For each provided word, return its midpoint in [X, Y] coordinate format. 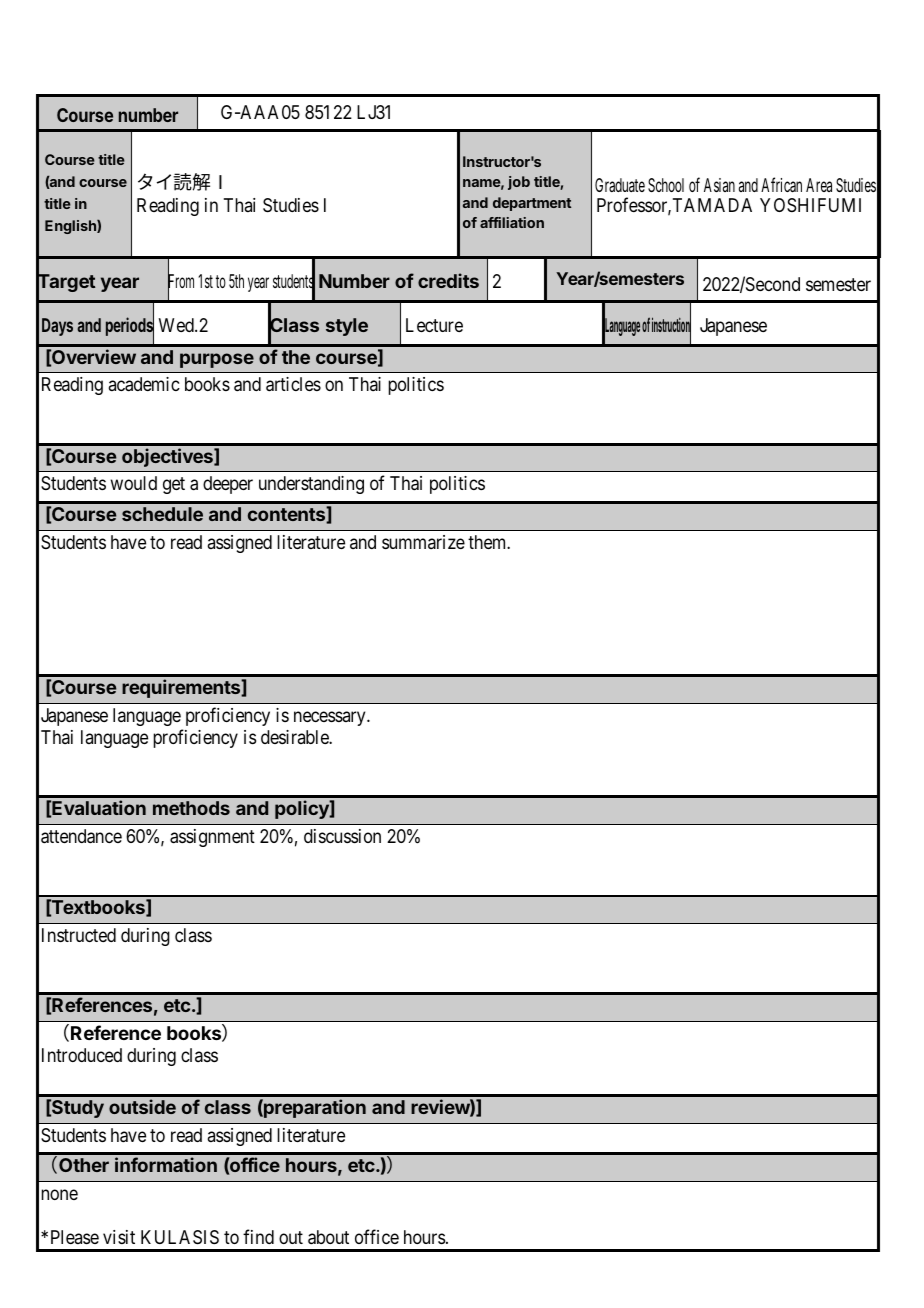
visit [119, 1237]
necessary [331, 718]
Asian [719, 185]
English [71, 227]
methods [191, 808]
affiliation [512, 222]
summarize [423, 542]
